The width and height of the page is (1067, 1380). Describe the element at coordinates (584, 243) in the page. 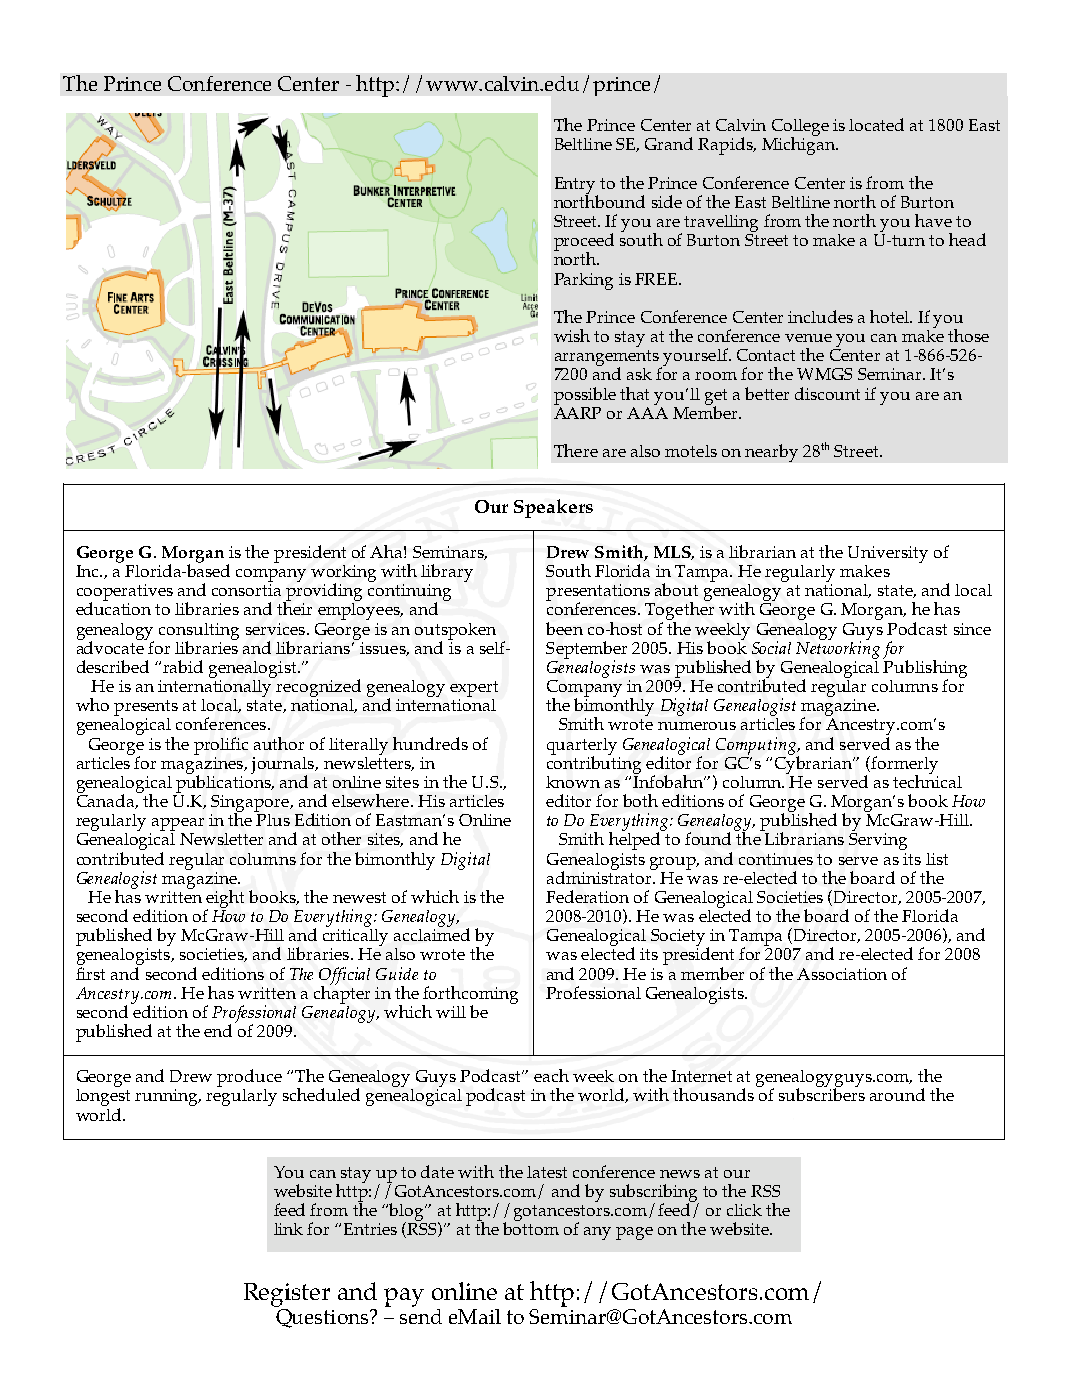

I see `proceed` at that location.
